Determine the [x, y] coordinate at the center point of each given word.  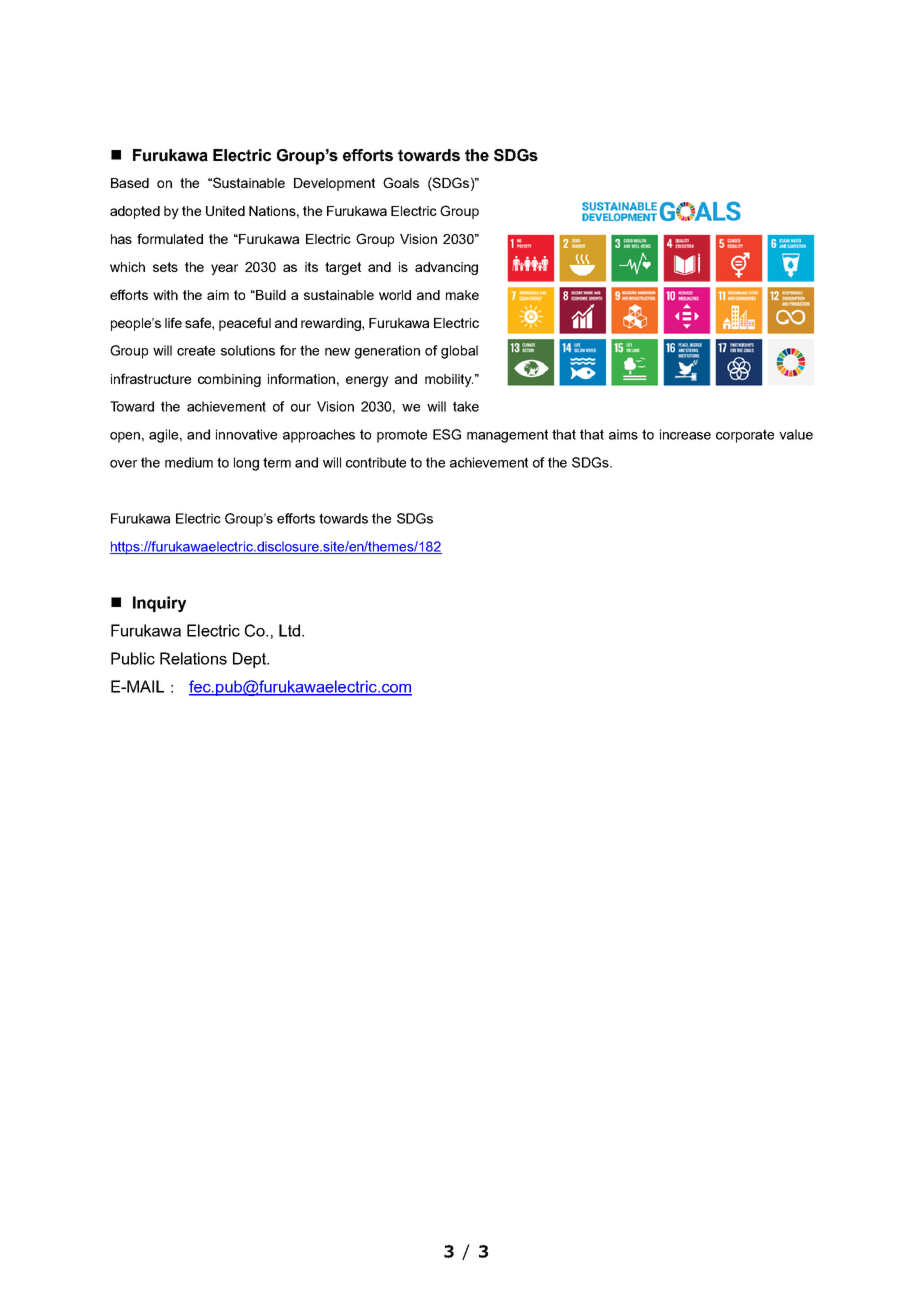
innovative [246, 434]
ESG [447, 434]
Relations [193, 658]
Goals [401, 182]
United [225, 211]
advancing [446, 268]
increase [685, 434]
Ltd [289, 630]
